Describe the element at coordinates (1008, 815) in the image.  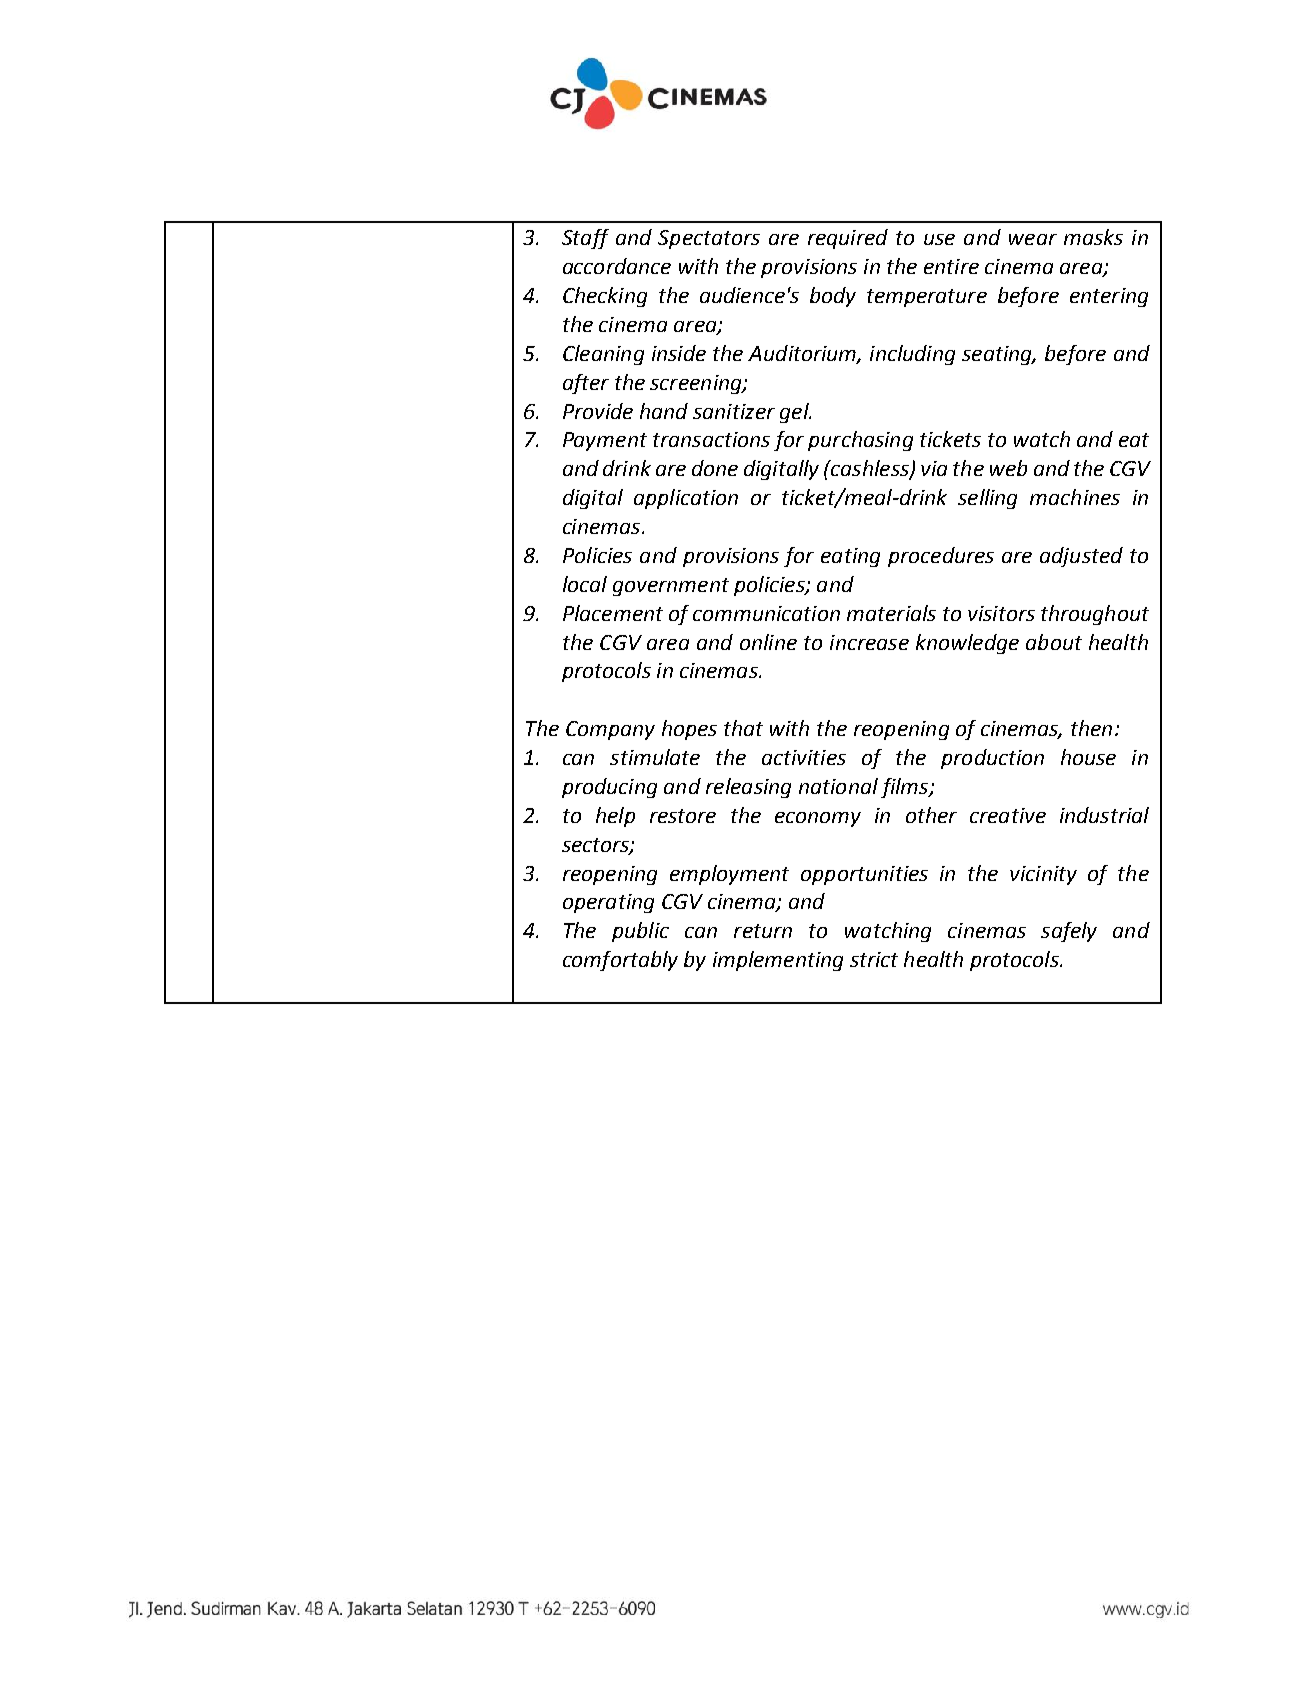
I see `creative` at that location.
